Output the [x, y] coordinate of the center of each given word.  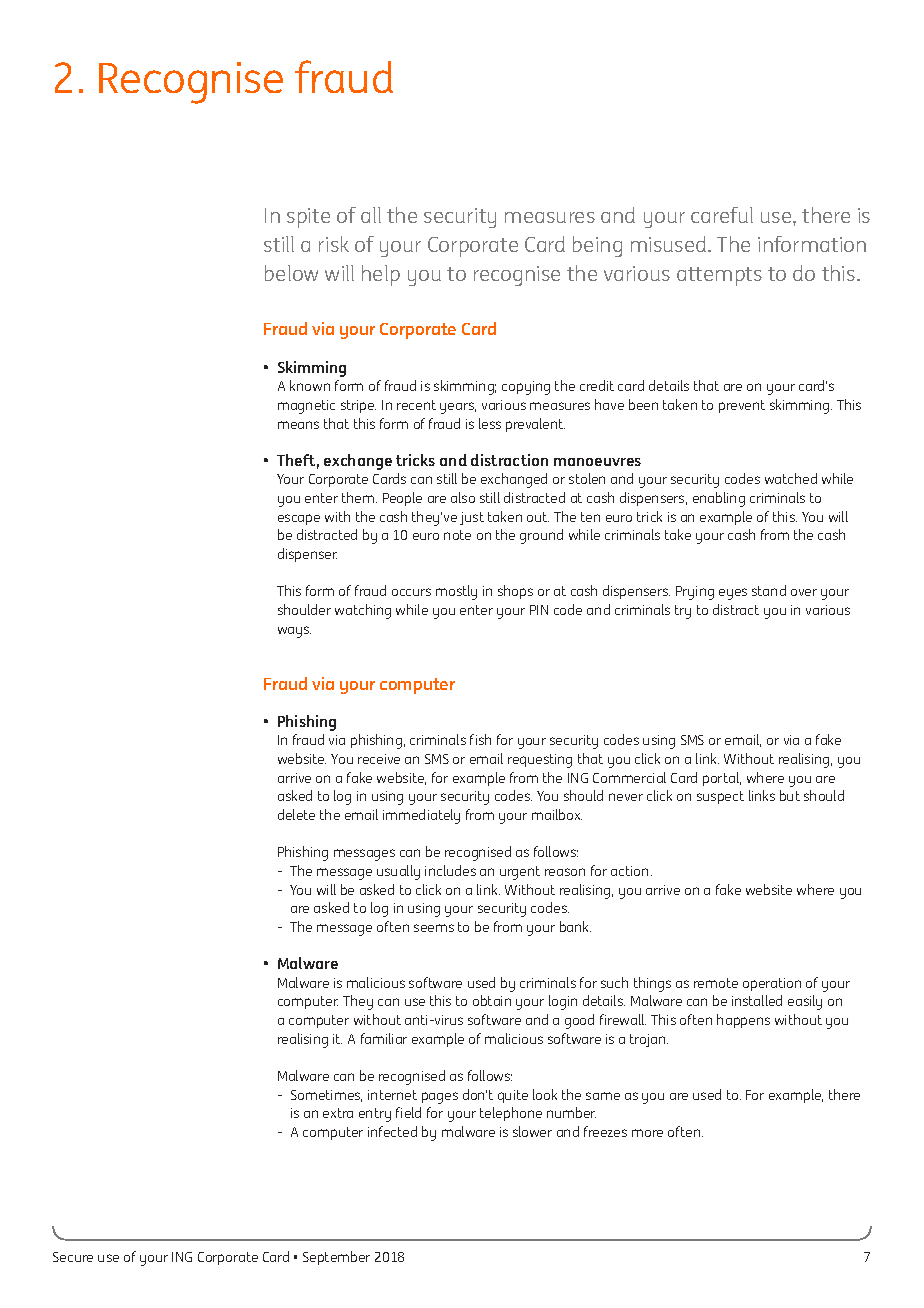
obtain [492, 1000]
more [647, 1133]
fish [480, 739]
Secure [73, 1257]
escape [299, 519]
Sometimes [326, 1096]
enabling [719, 499]
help [381, 275]
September [336, 1258]
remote [716, 983]
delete [296, 814]
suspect [720, 797]
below [291, 273]
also [463, 497]
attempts [719, 276]
